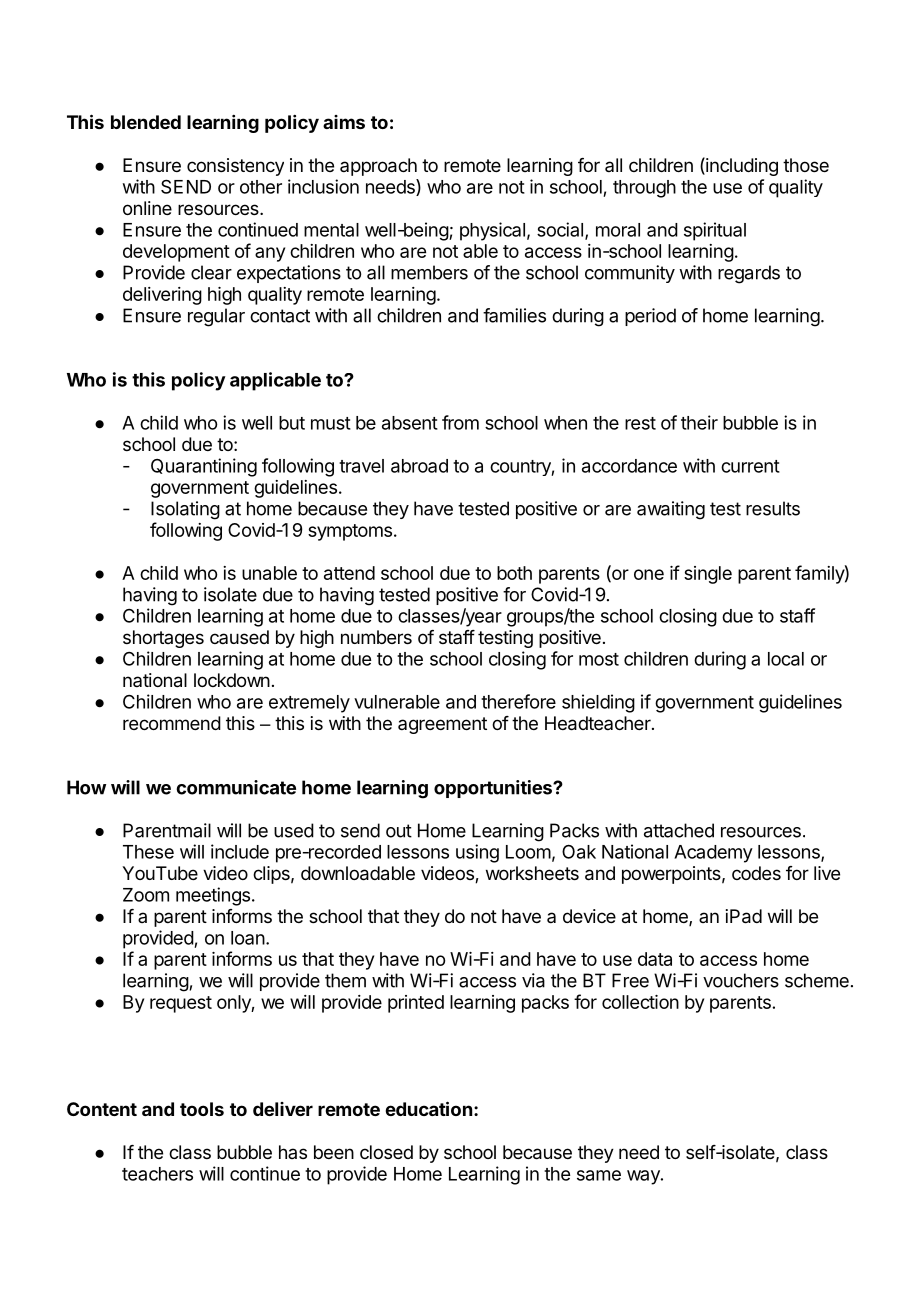 The image size is (924, 1309). What do you see at coordinates (172, 723) in the image?
I see `recommend` at bounding box center [172, 723].
